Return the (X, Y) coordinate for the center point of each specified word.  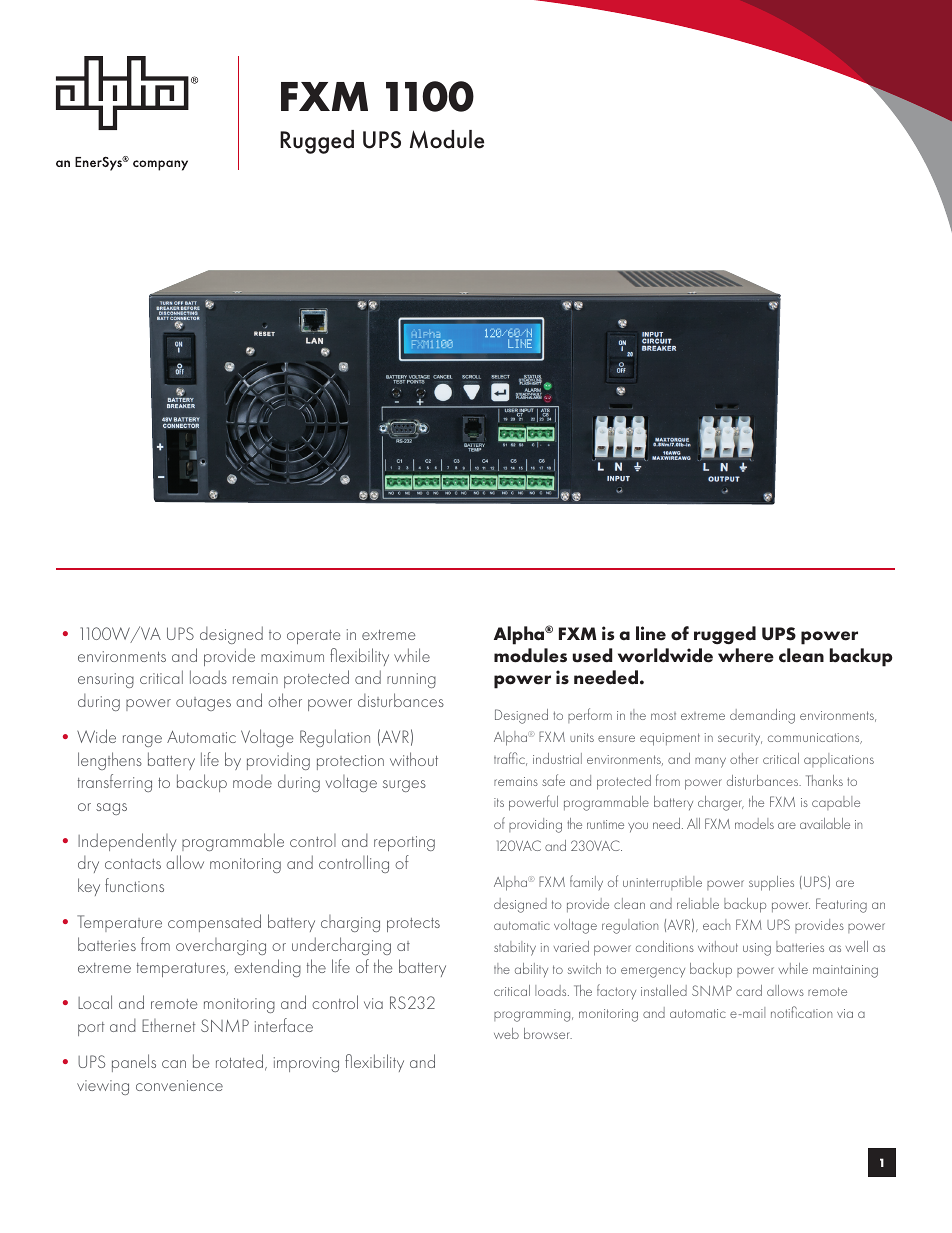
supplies (771, 883)
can (174, 1064)
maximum (292, 656)
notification (801, 1012)
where (746, 655)
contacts (133, 864)
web (506, 1033)
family (586, 882)
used (592, 655)
